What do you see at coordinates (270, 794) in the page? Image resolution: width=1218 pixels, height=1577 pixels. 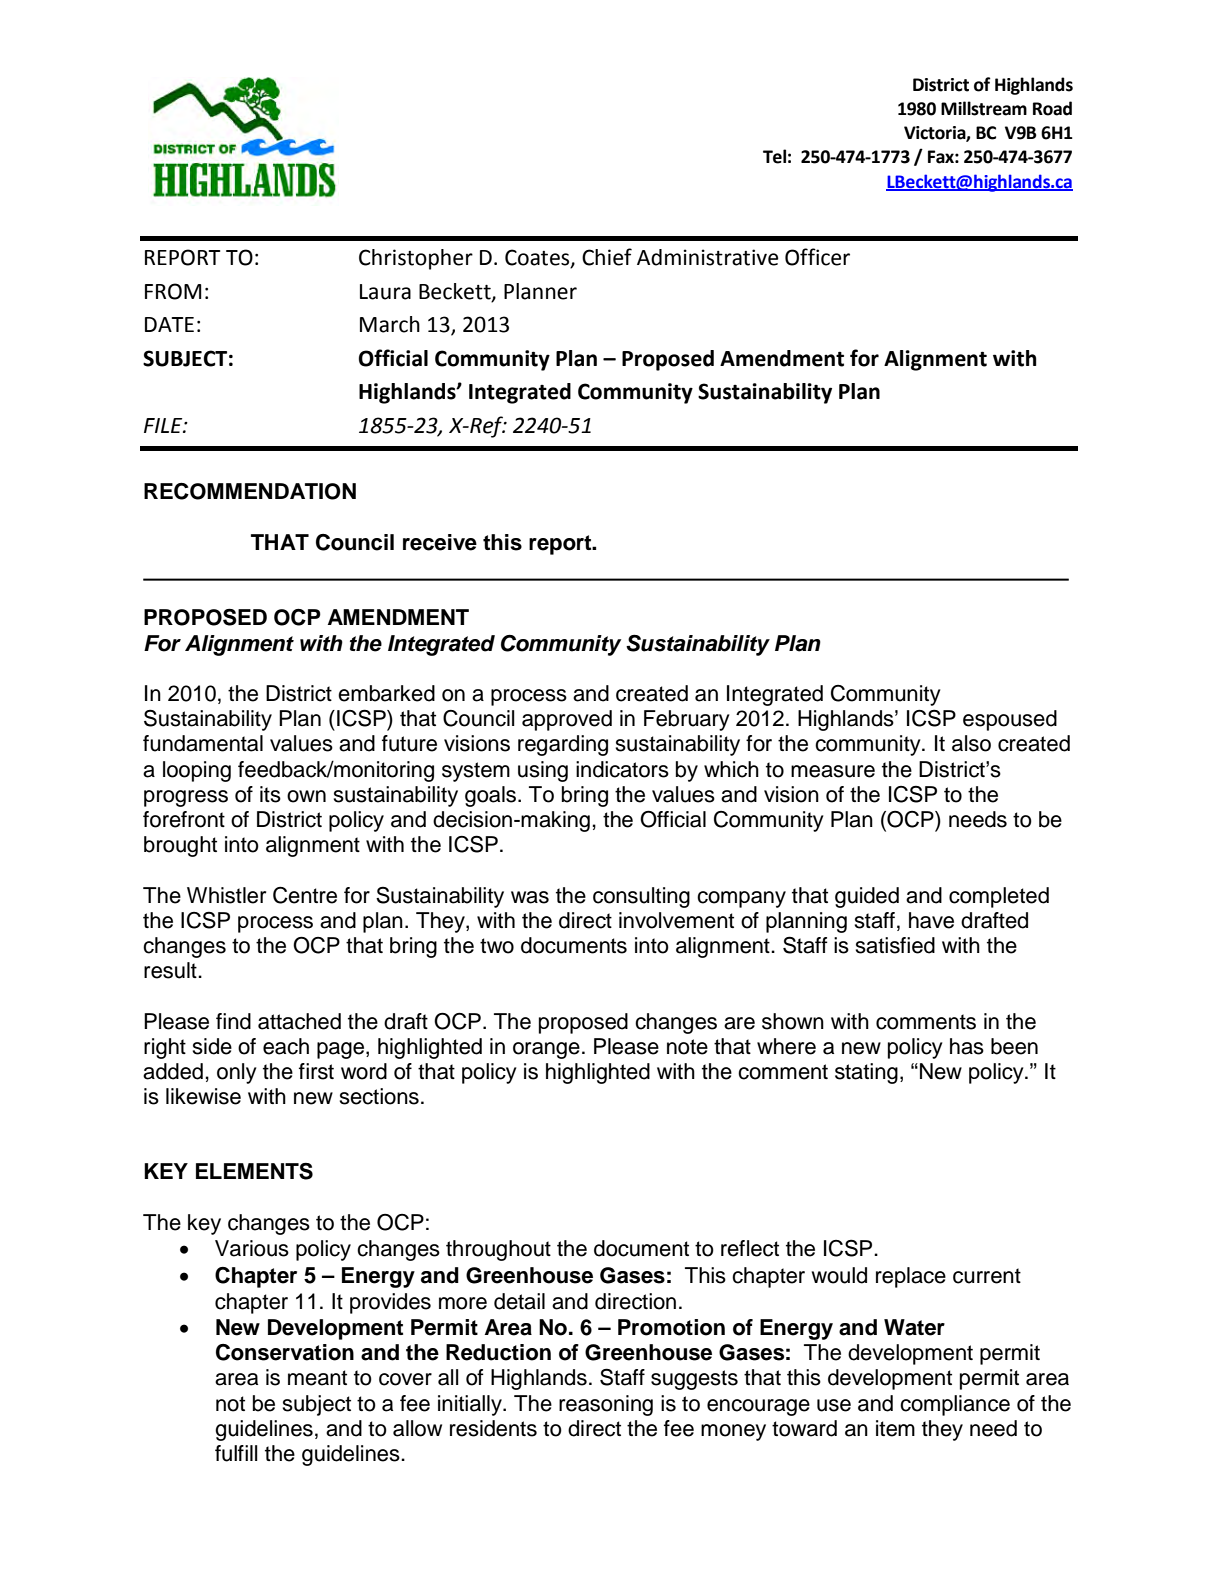 I see `its` at bounding box center [270, 794].
